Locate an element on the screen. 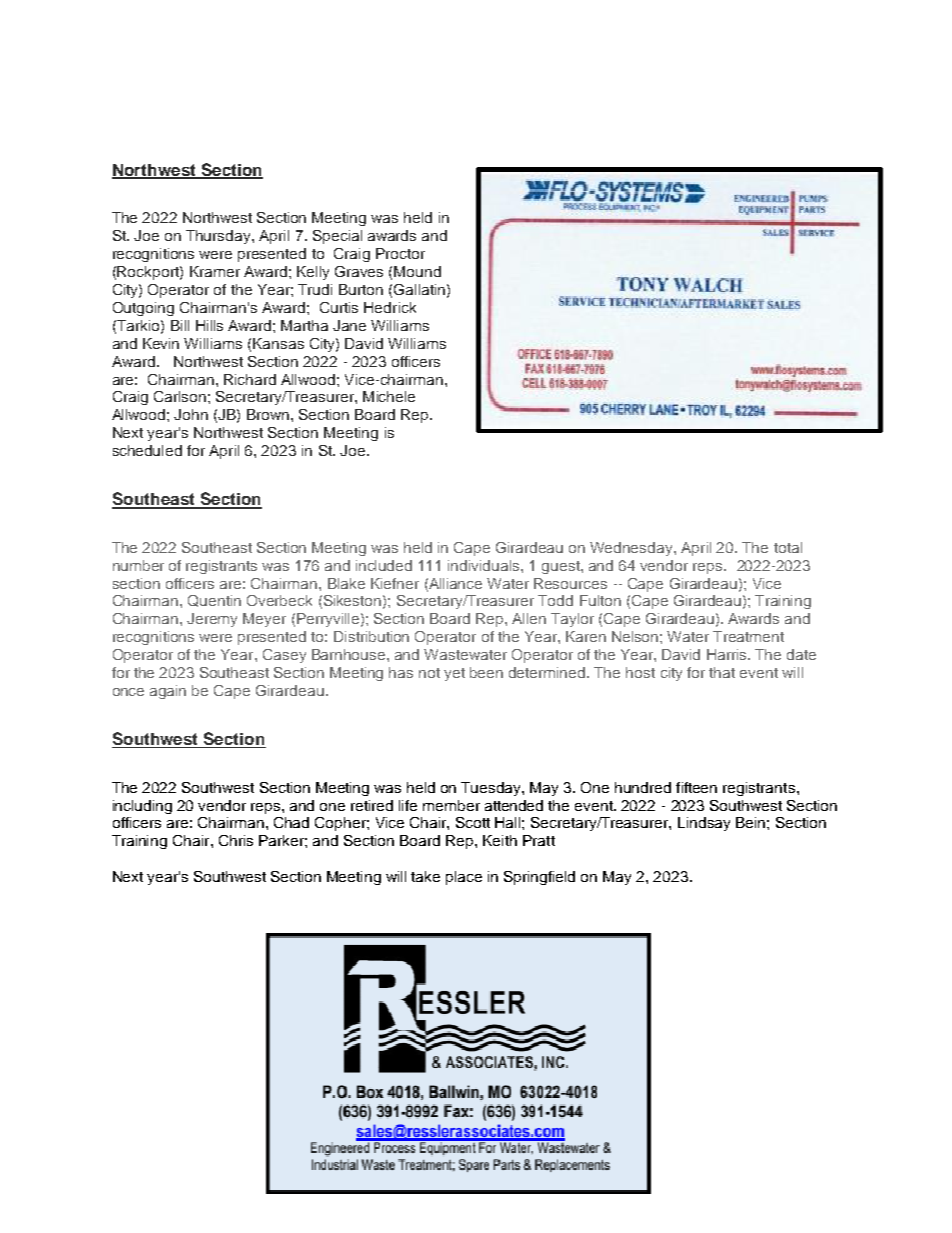 Image resolution: width=952 pixels, height=1233 pixels. place is located at coordinates (464, 878).
